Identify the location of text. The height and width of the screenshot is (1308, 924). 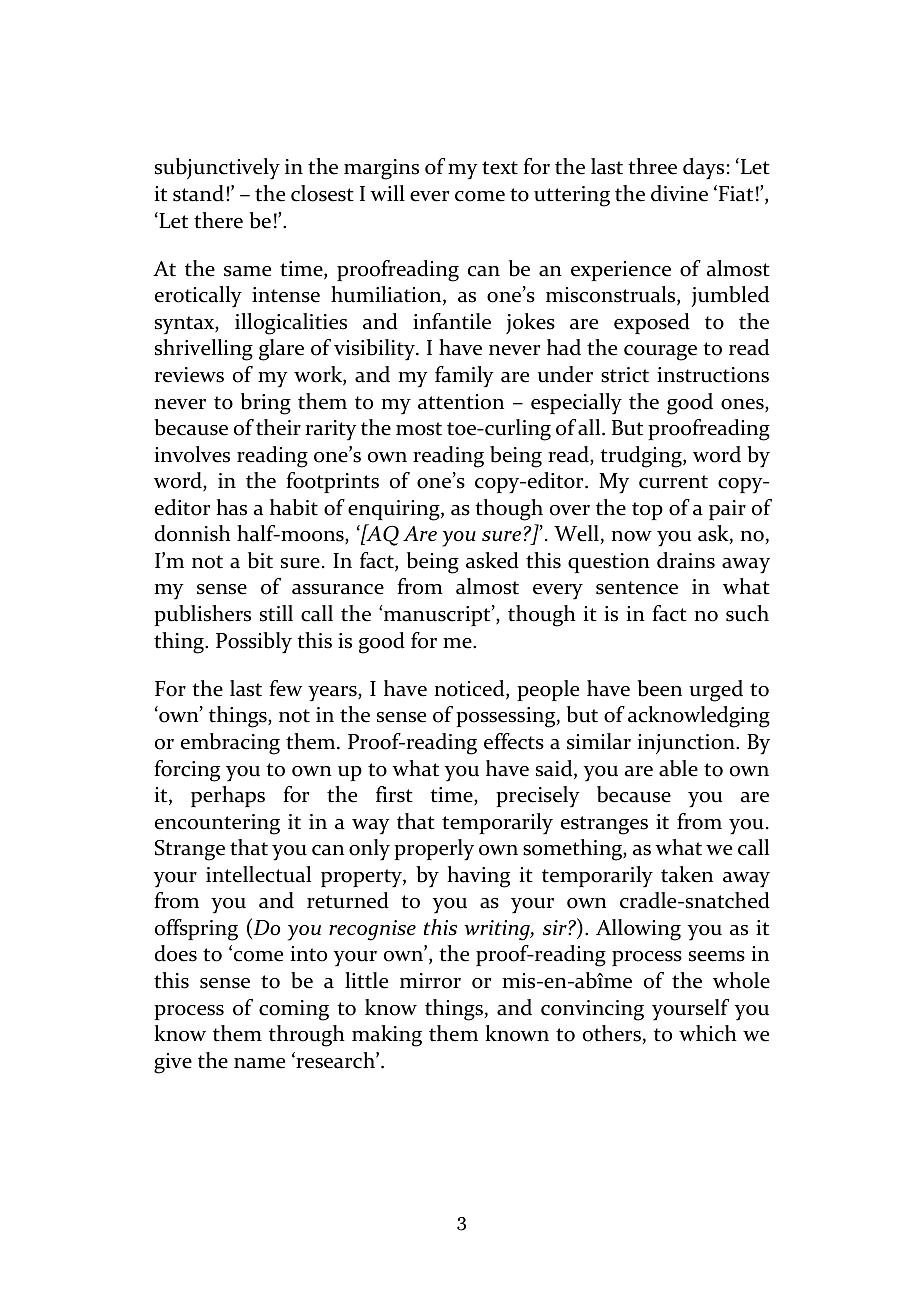
(500, 168).
